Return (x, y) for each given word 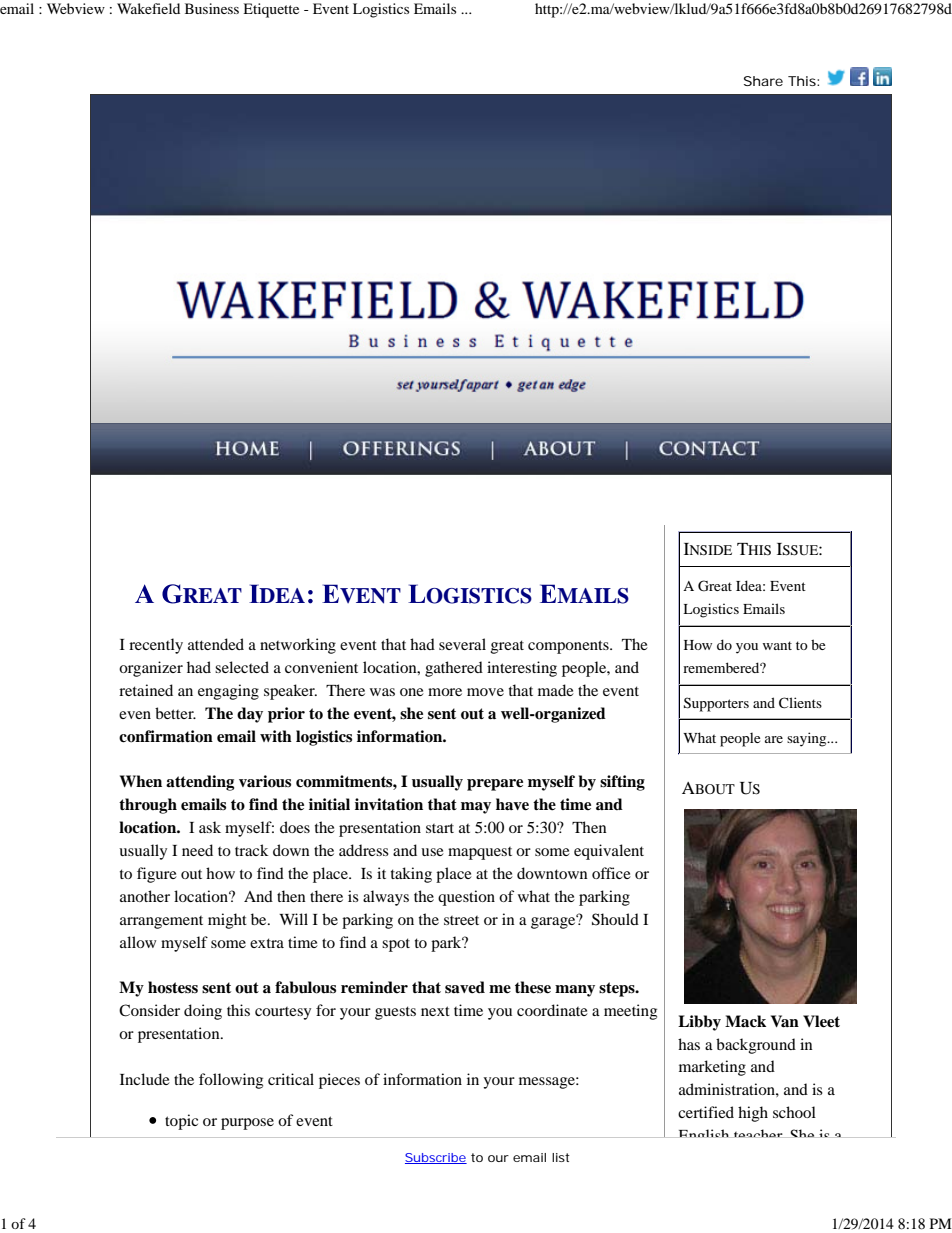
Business (212, 8)
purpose (247, 1124)
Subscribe (436, 1158)
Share (763, 81)
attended (216, 644)
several (462, 644)
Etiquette (271, 10)
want (777, 645)
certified (706, 1112)
